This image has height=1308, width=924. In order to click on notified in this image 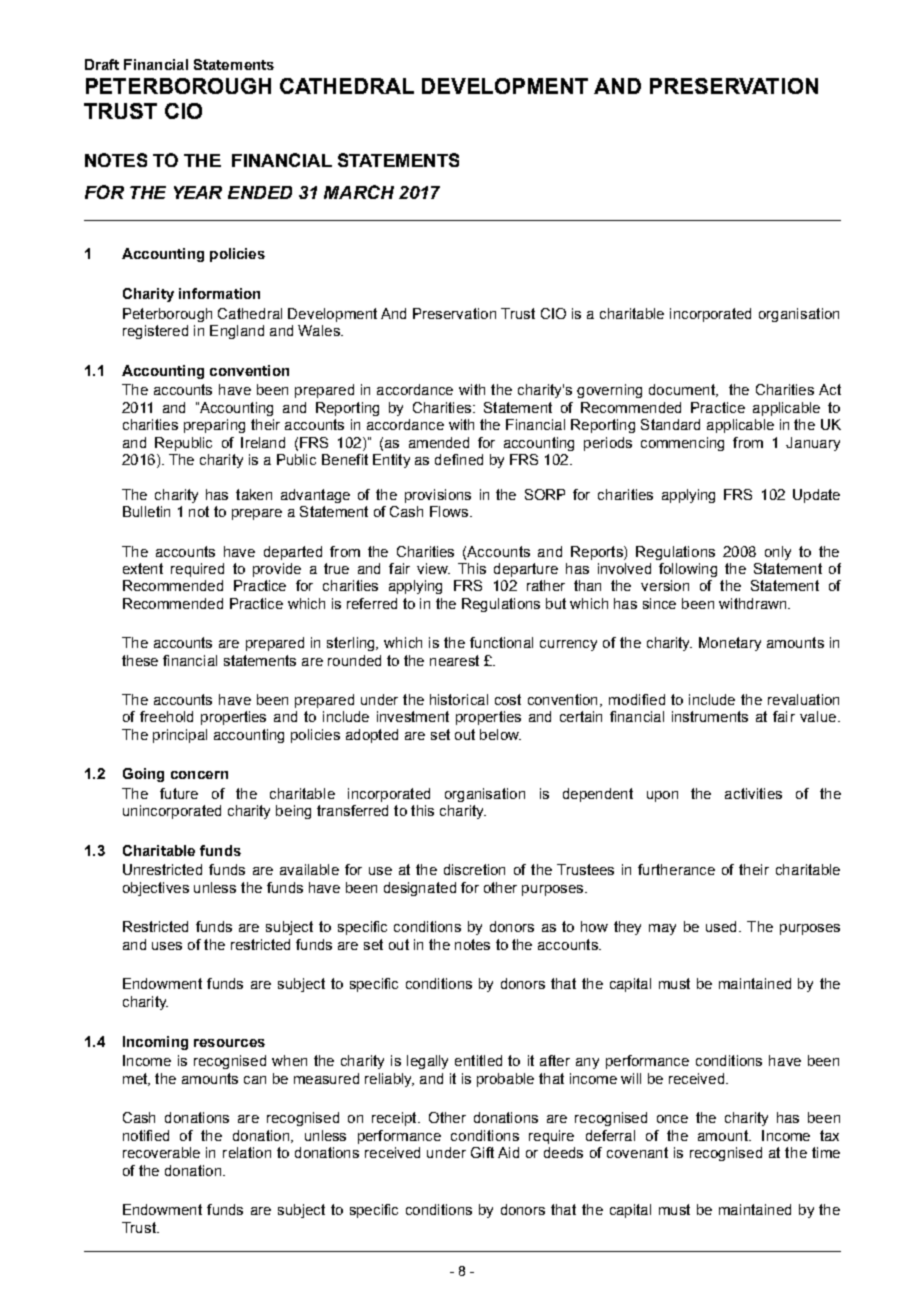, I will do `click(146, 1135)`.
